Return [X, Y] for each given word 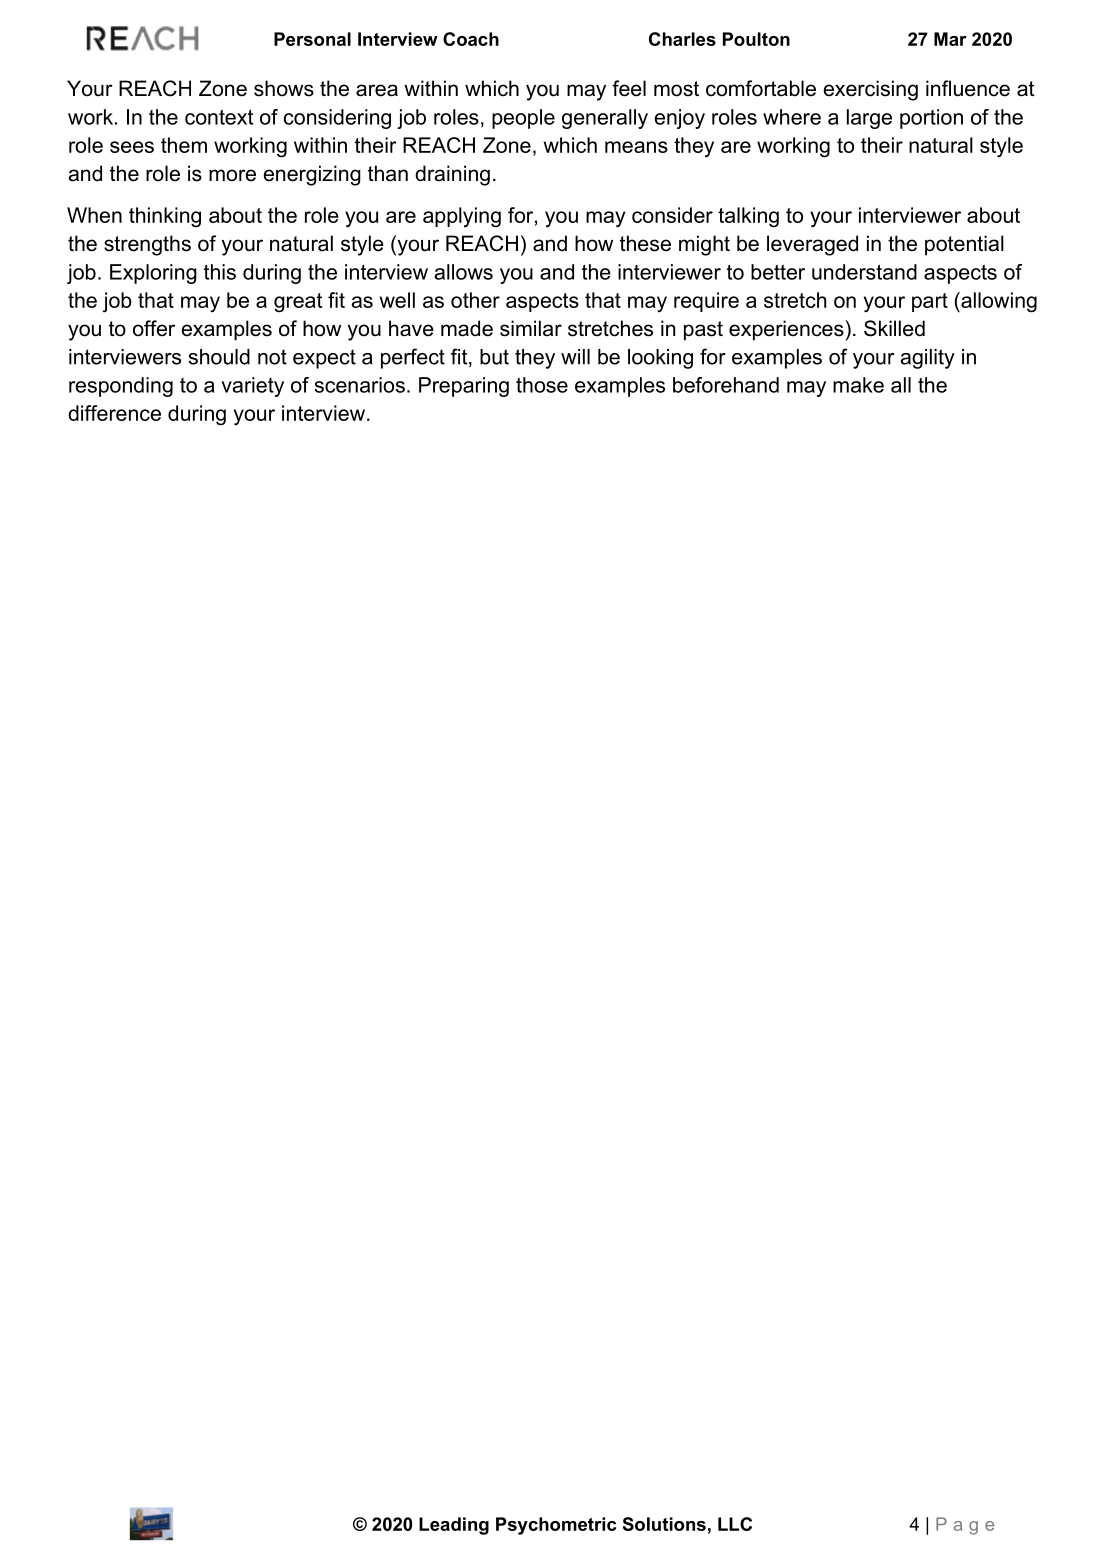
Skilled [894, 328]
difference [114, 413]
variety [252, 387]
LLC [735, 1524]
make [858, 385]
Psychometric [556, 1526]
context [219, 117]
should [219, 357]
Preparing [464, 387]
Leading [454, 1526]
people [523, 119]
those [542, 385]
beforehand [726, 385]
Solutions [664, 1524]
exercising [870, 90]
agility [928, 359]
